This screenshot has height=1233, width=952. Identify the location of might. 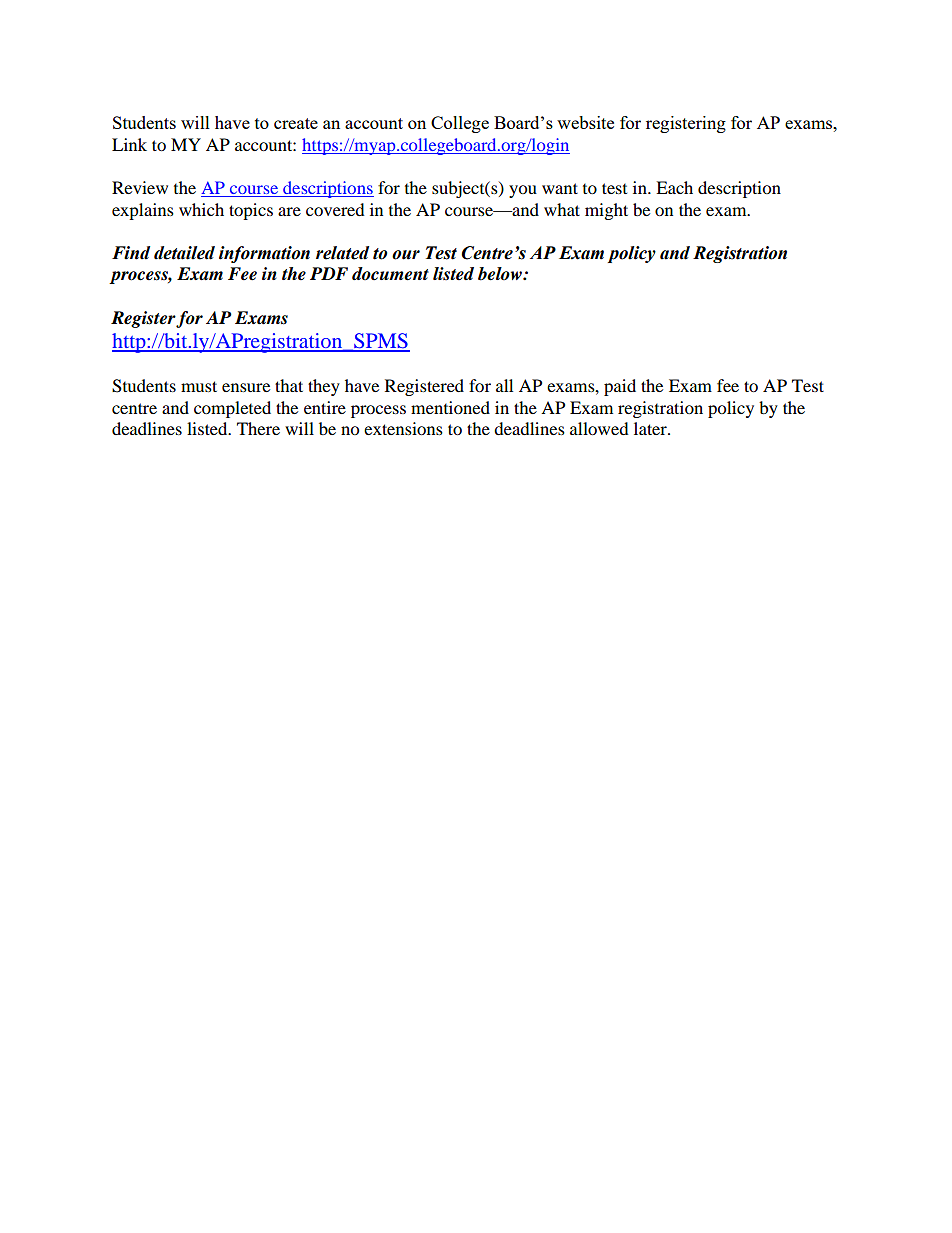
(606, 211).
